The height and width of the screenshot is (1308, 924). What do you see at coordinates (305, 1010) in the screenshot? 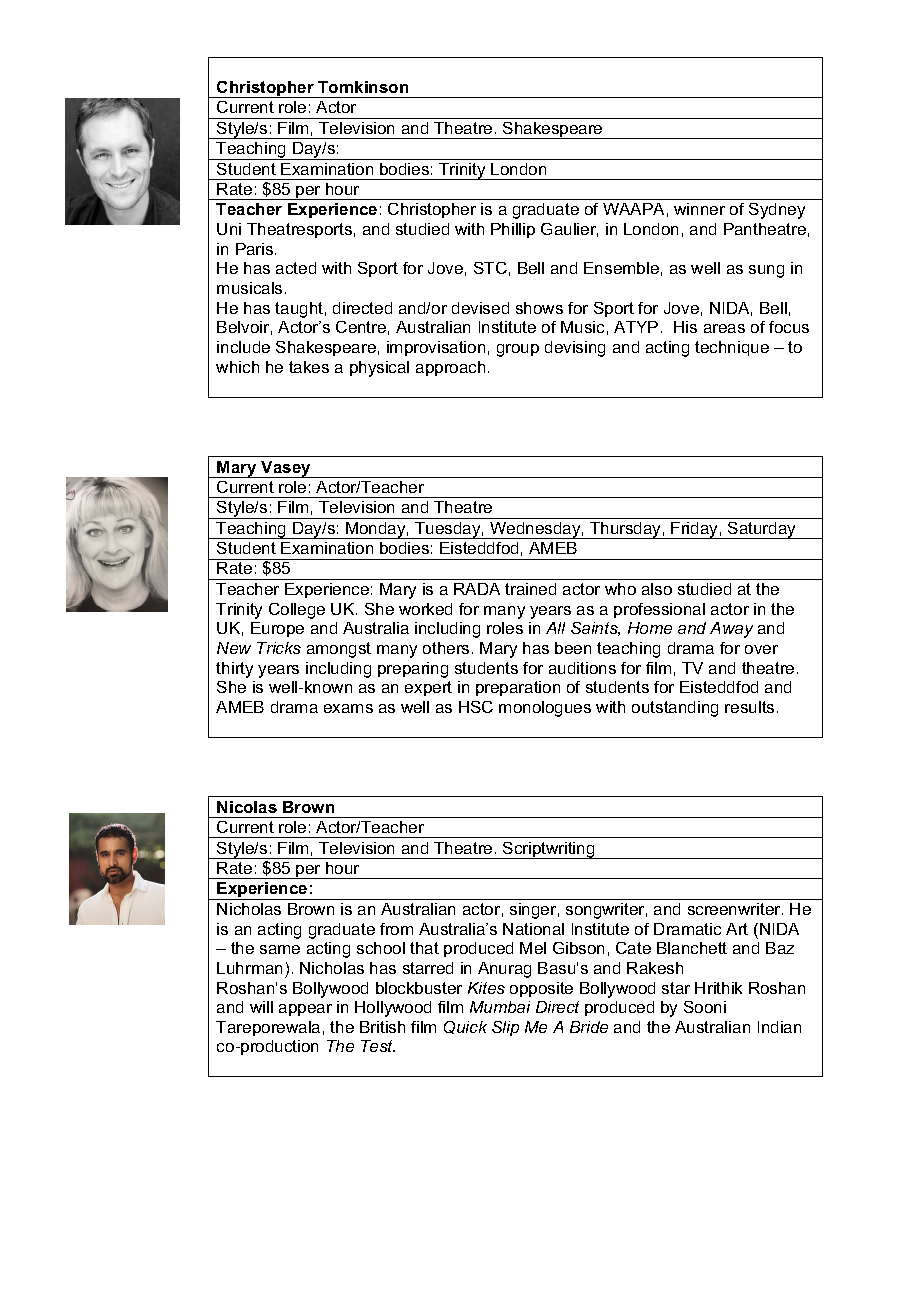
I see `appear` at bounding box center [305, 1010].
